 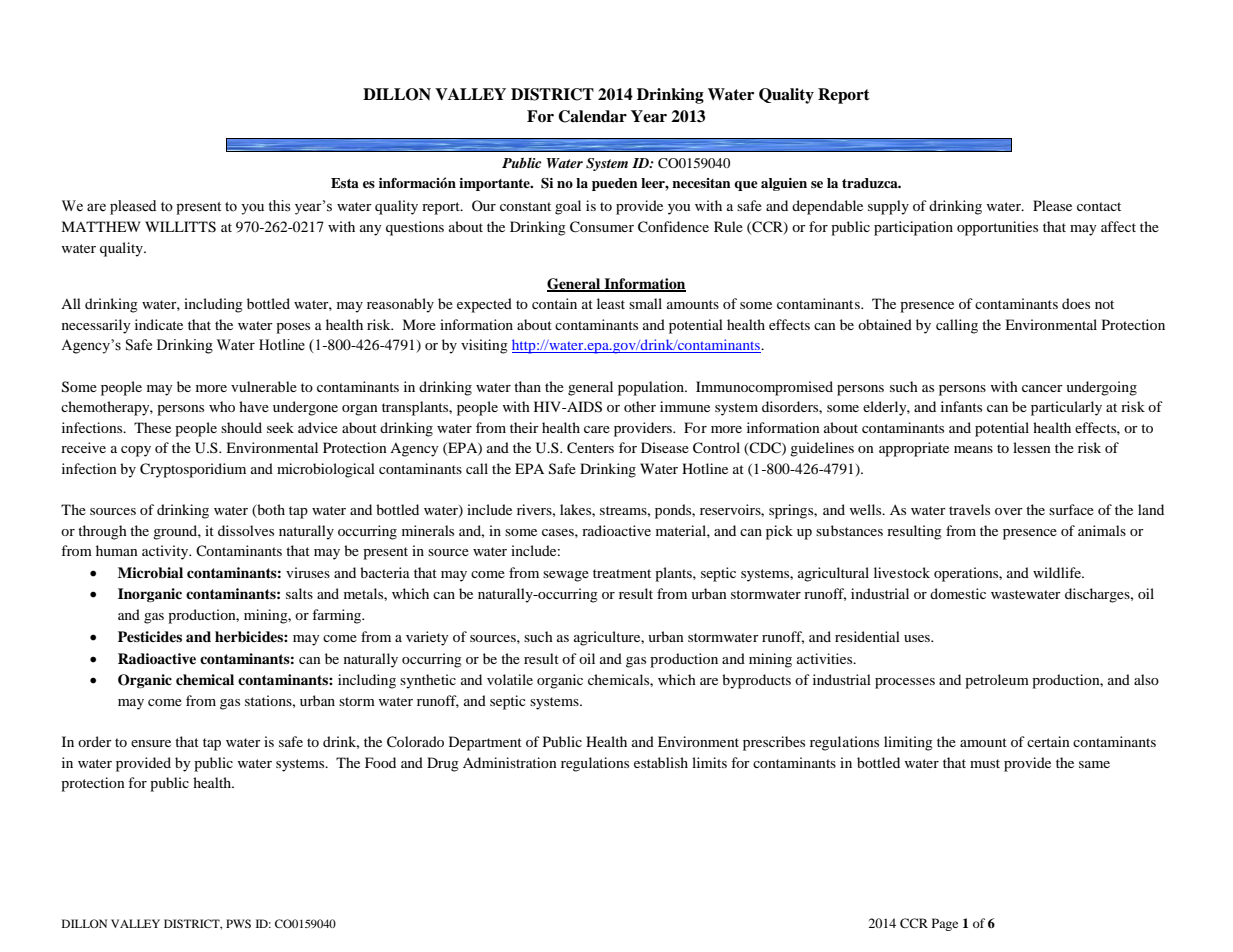 I want to click on goal, so click(x=568, y=207).
